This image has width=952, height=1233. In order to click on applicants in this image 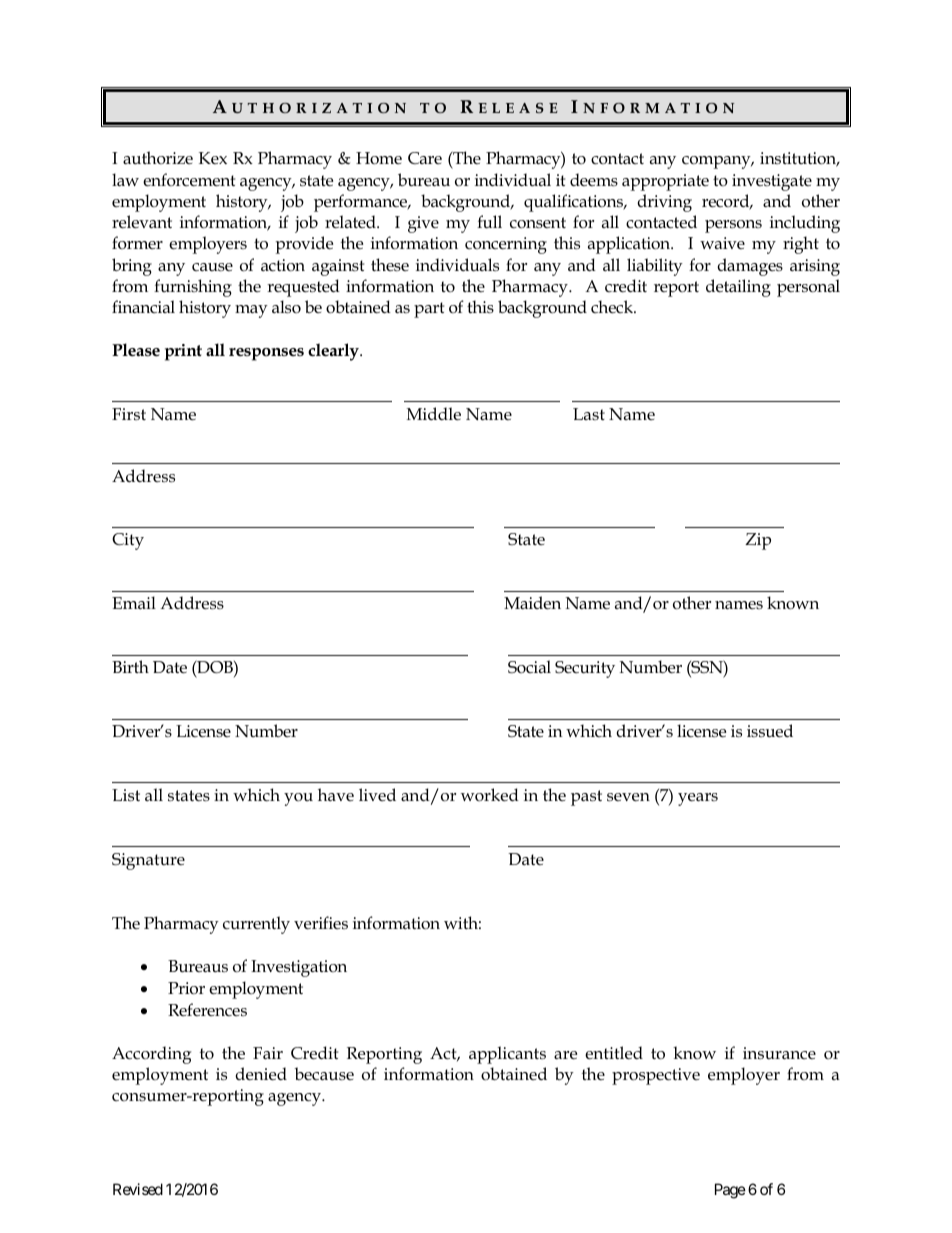, I will do `click(507, 1055)`.
